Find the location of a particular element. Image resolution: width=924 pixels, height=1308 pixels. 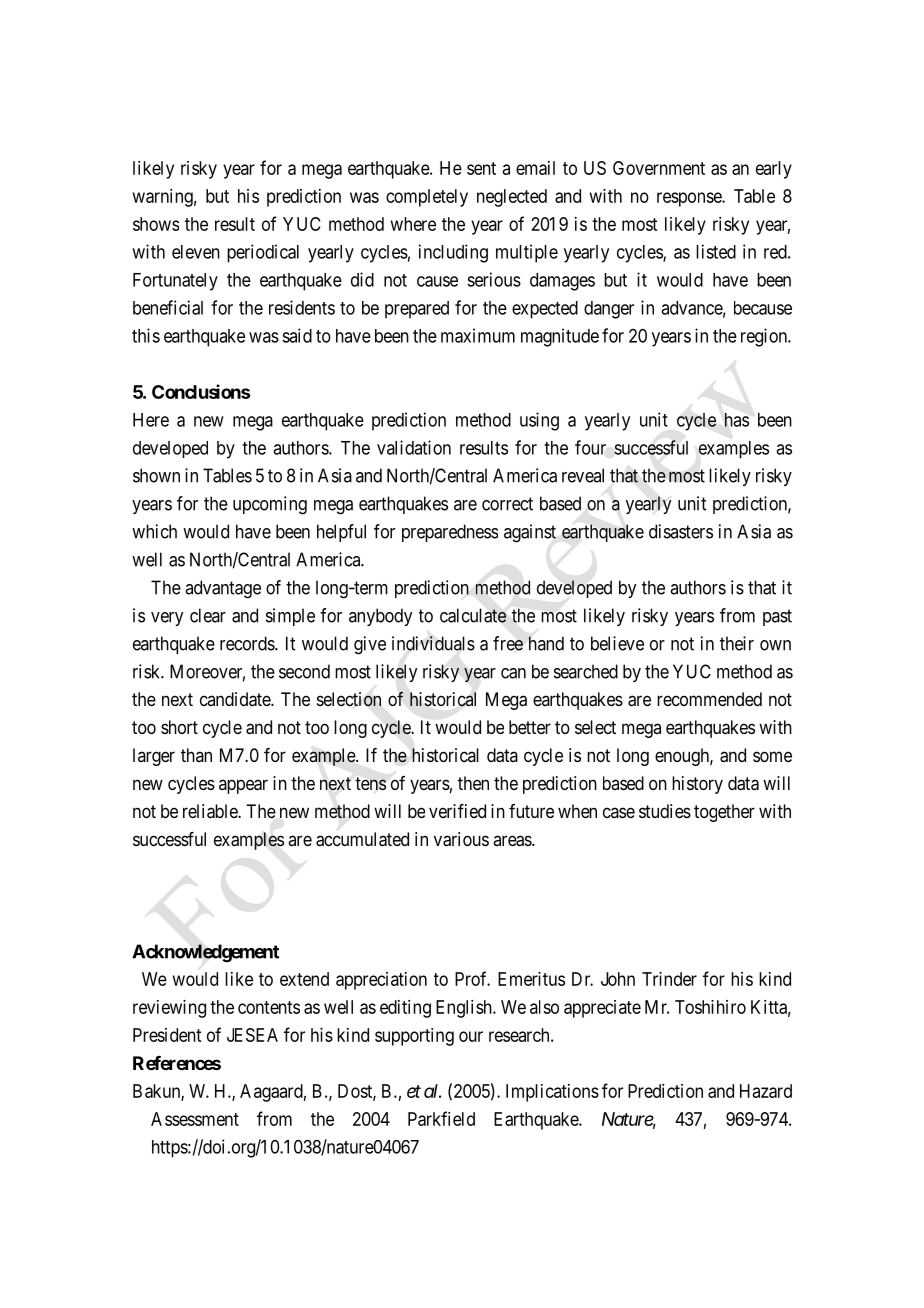

shows is located at coordinates (156, 224).
